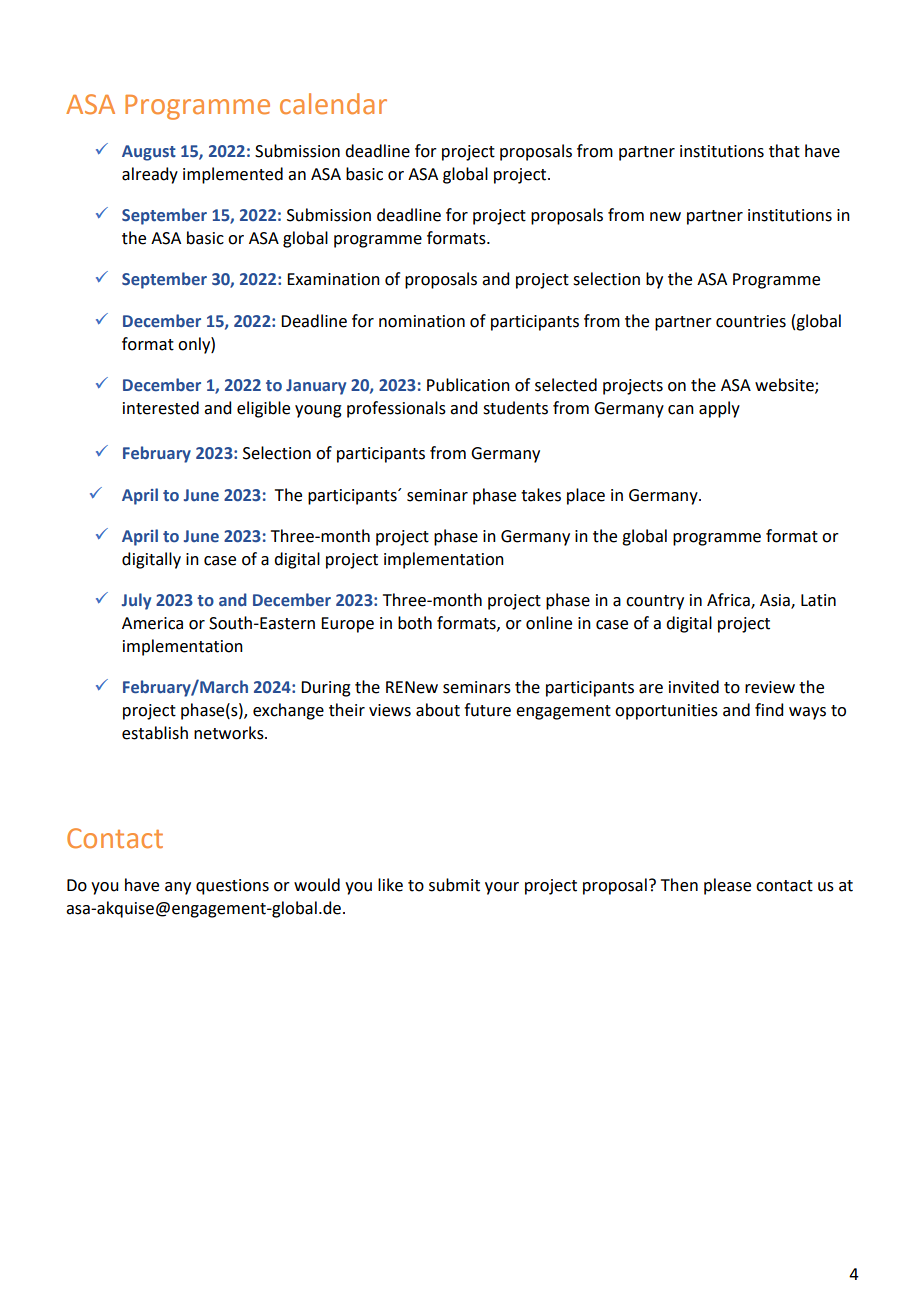  Describe the element at coordinates (729, 601) in the page. I see `Africa` at that location.
